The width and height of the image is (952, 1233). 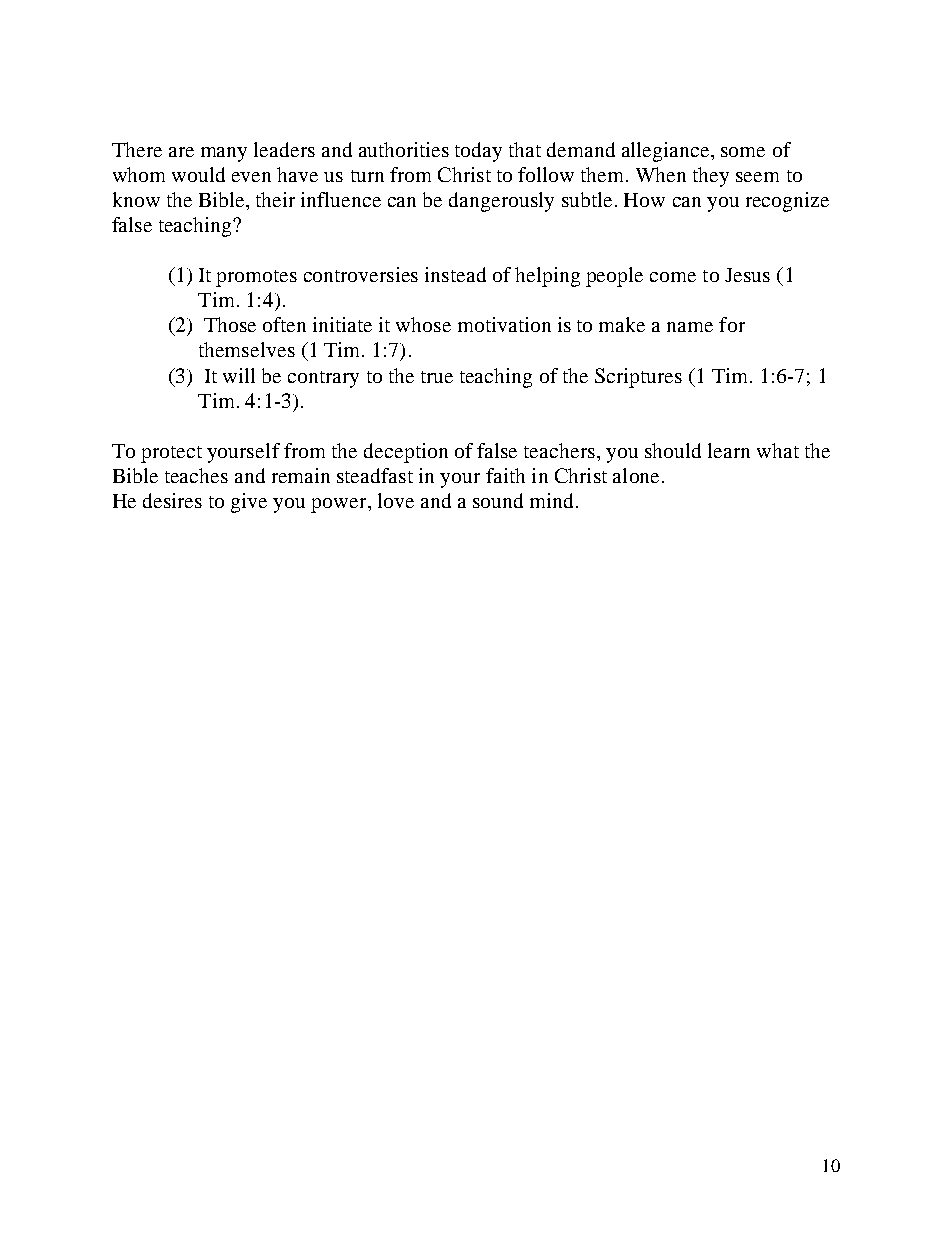 What do you see at coordinates (478, 152) in the image?
I see `today` at bounding box center [478, 152].
